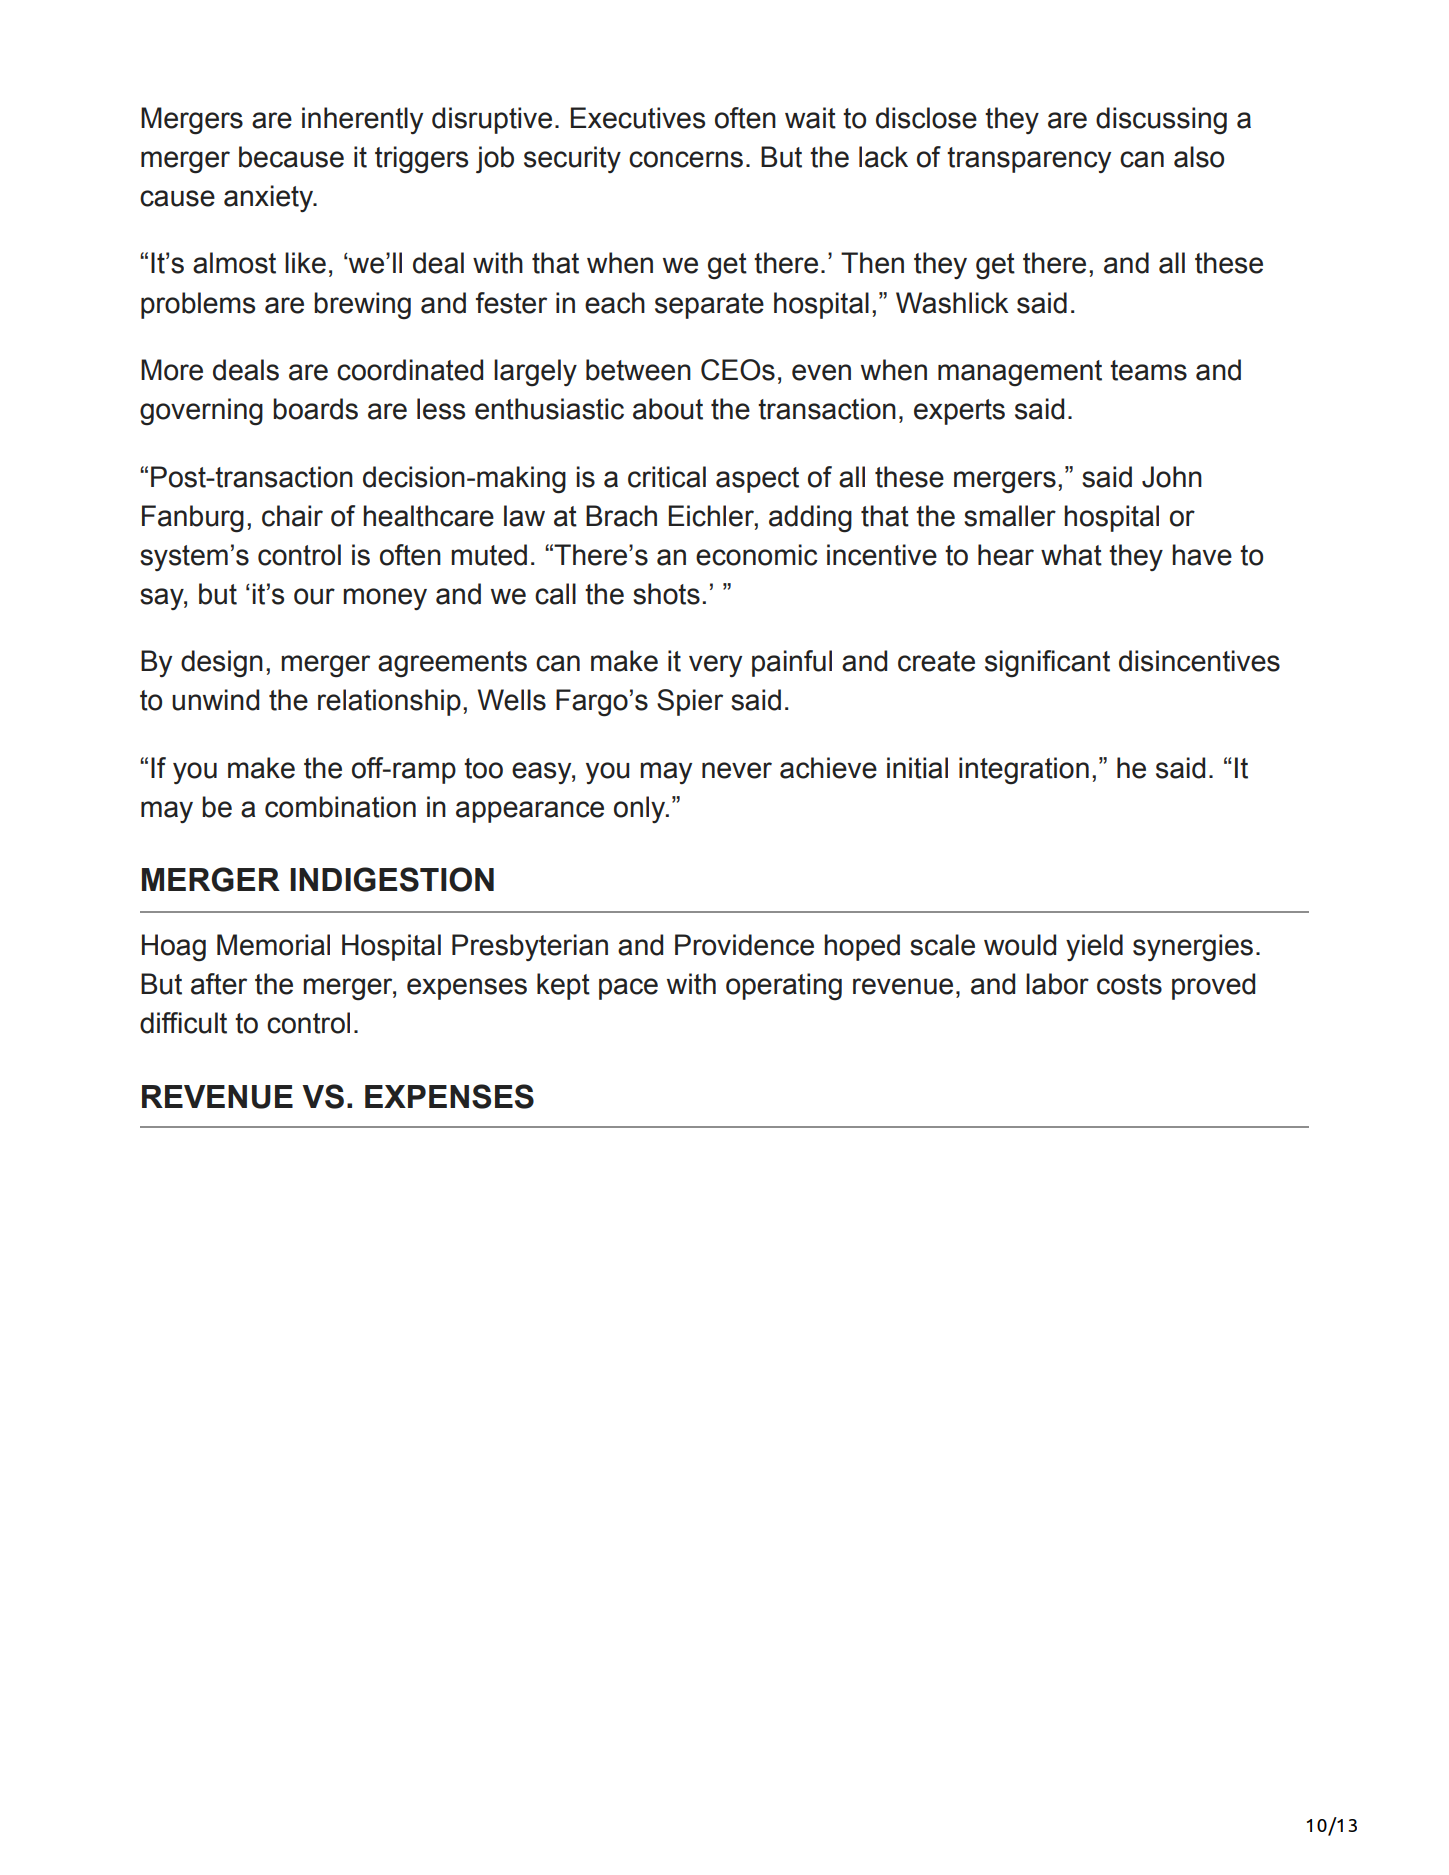 The width and height of the screenshot is (1449, 1875). Describe the element at coordinates (715, 666) in the screenshot. I see `very` at that location.
